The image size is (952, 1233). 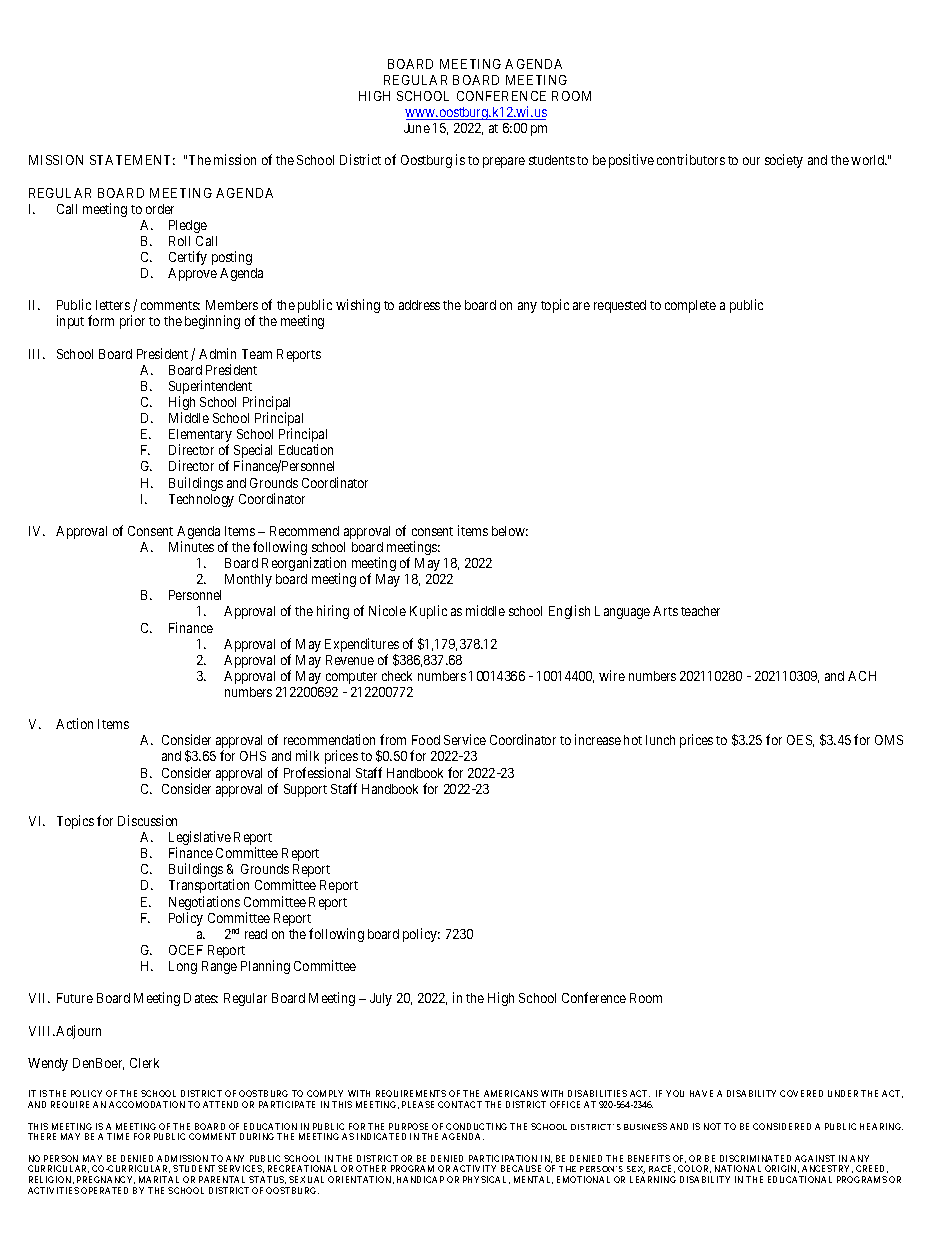 I want to click on MARITAL, so click(x=159, y=1179).
